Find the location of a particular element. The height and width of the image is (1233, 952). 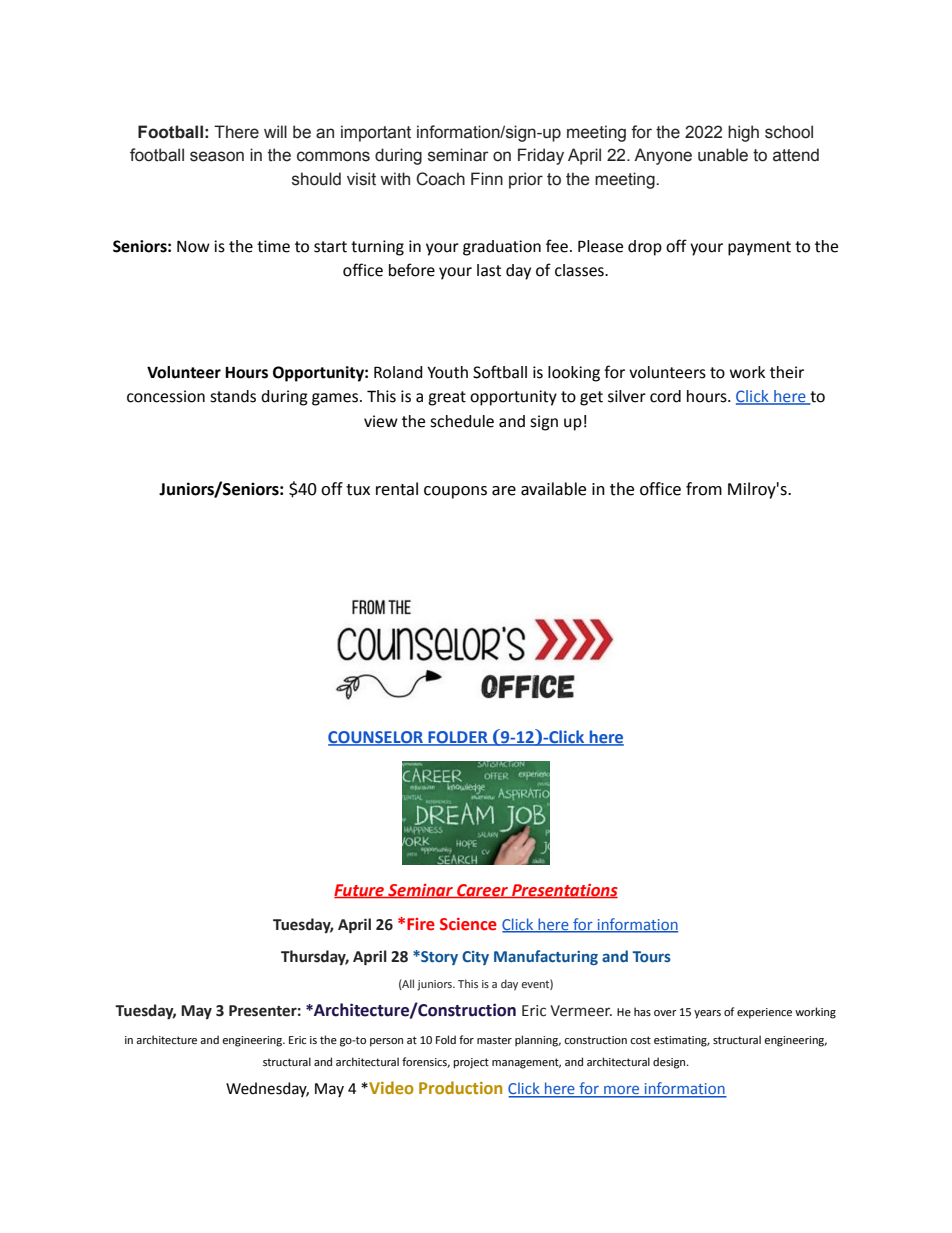

coupons is located at coordinates (455, 492).
